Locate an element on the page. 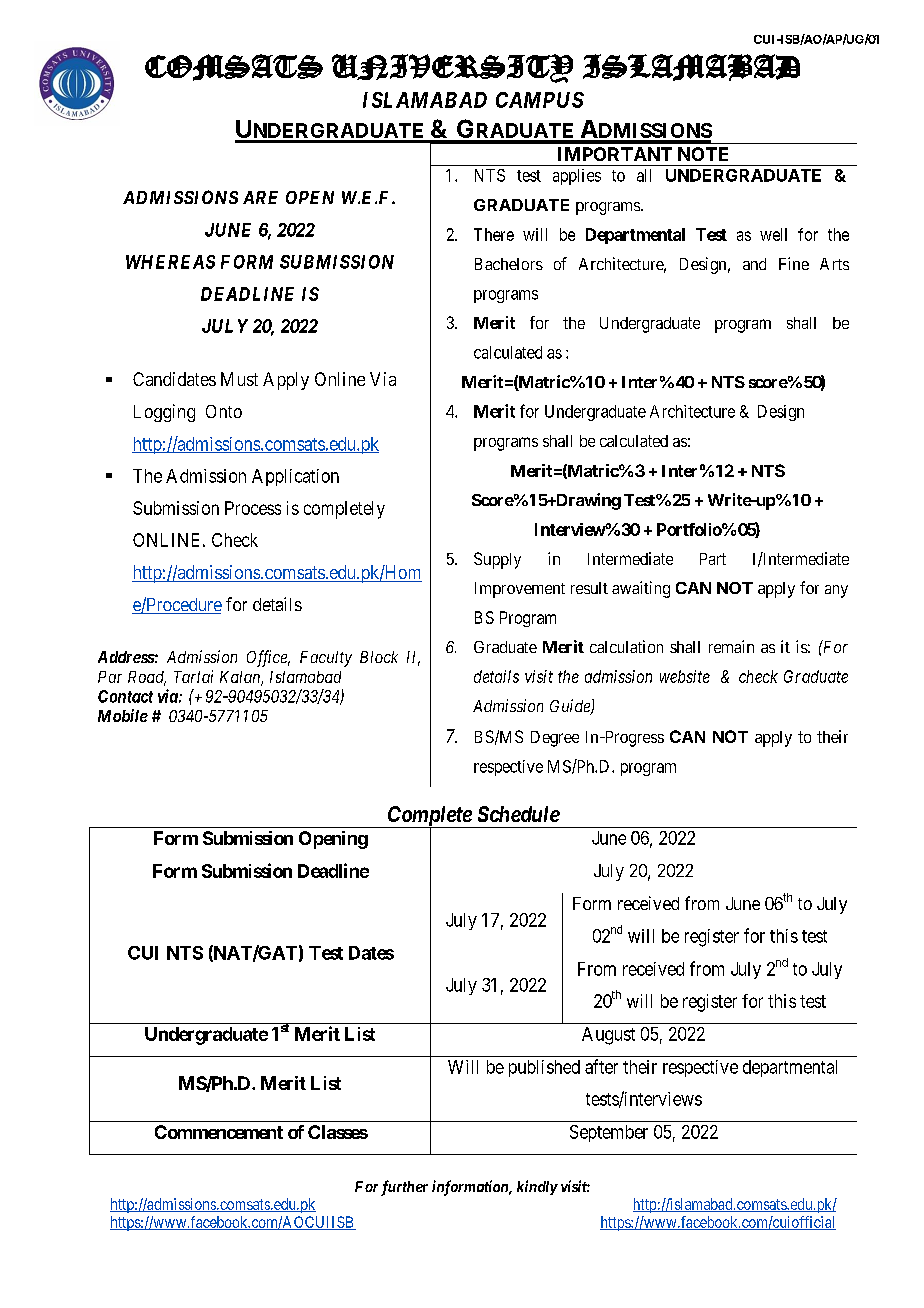 The image size is (924, 1308). Commencement is located at coordinates (219, 1132).
